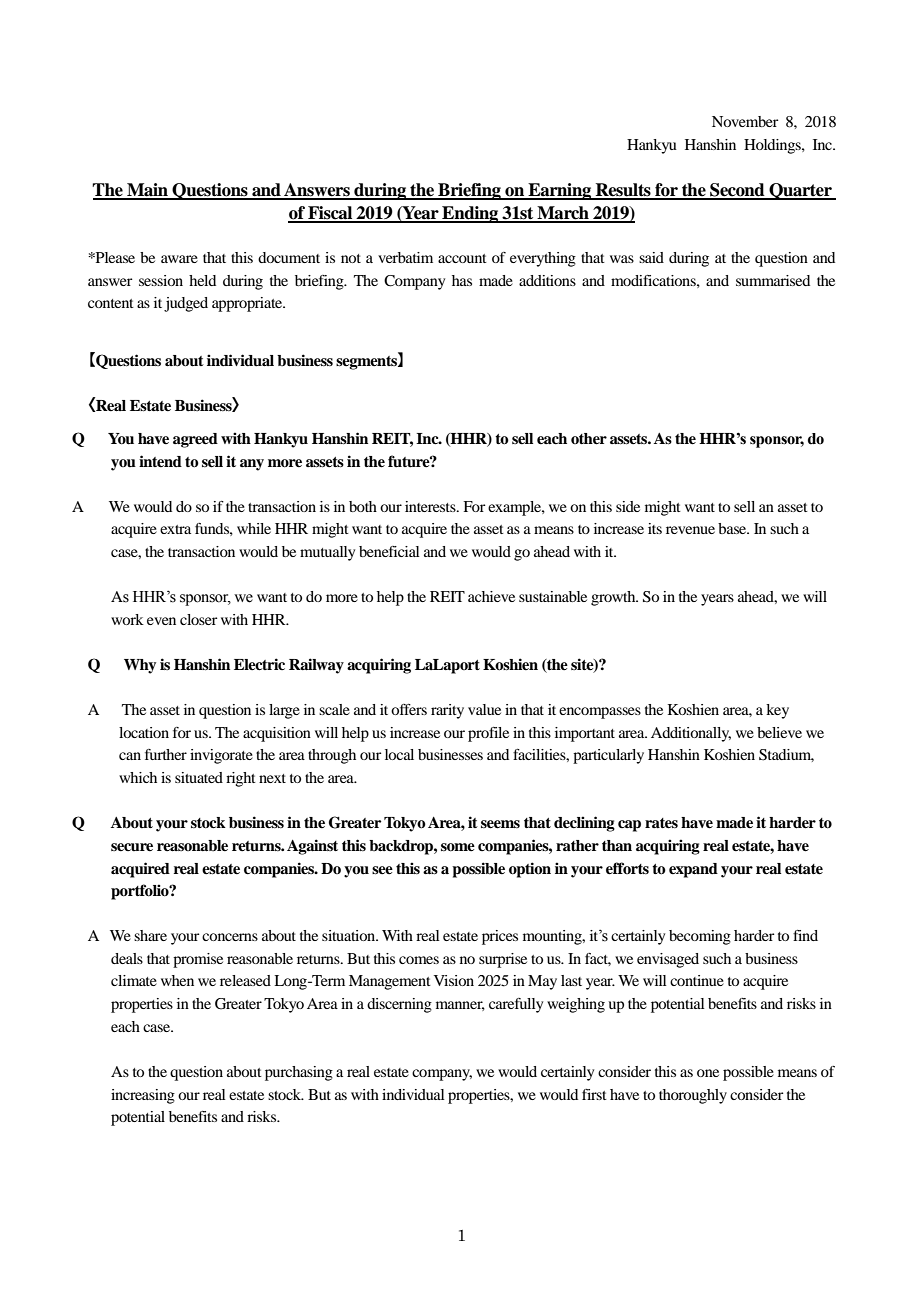  Describe the element at coordinates (147, 191) in the page. I see `Main` at that location.
